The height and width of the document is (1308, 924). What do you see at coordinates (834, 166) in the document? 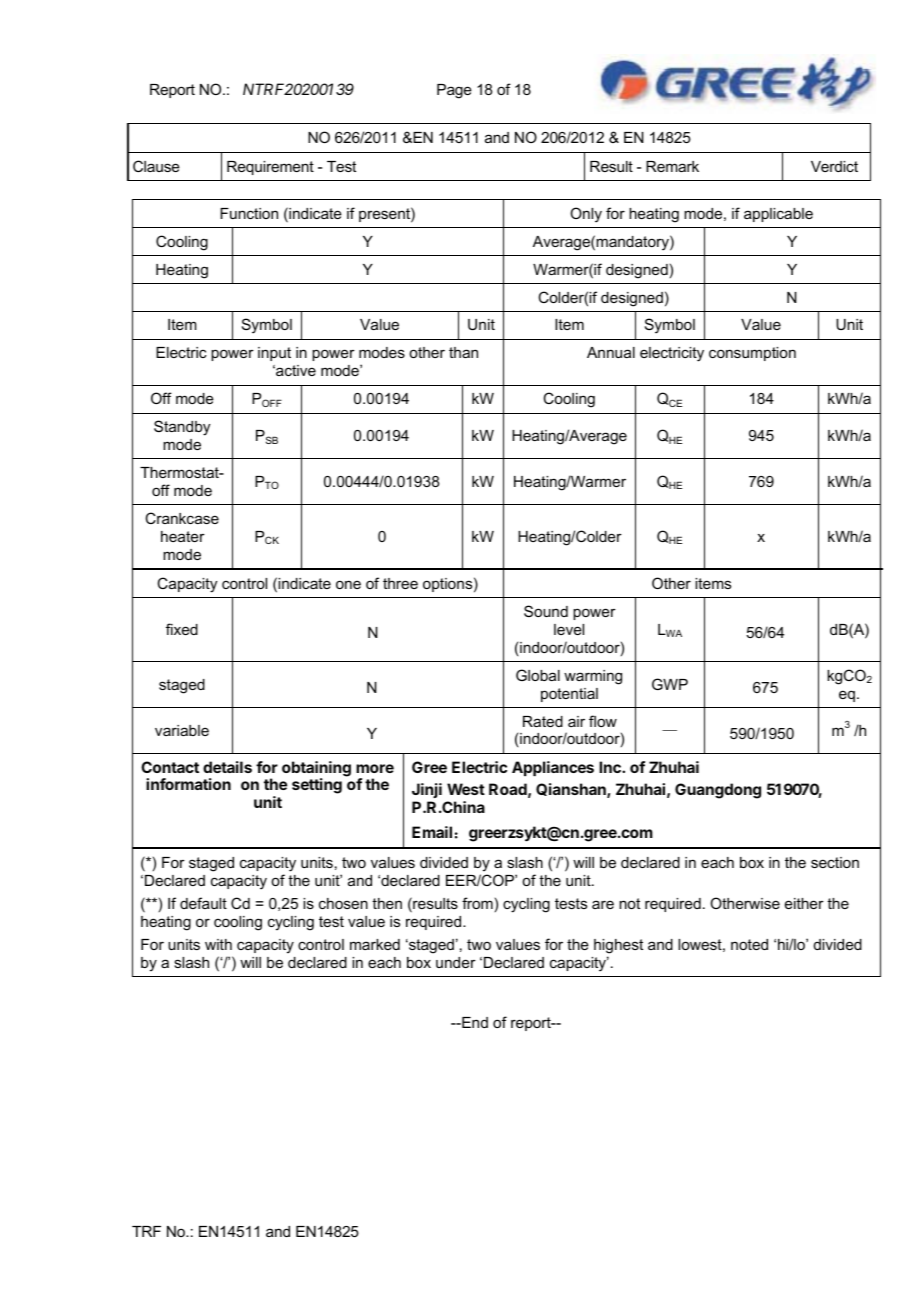
I see `Verdict` at bounding box center [834, 166].
